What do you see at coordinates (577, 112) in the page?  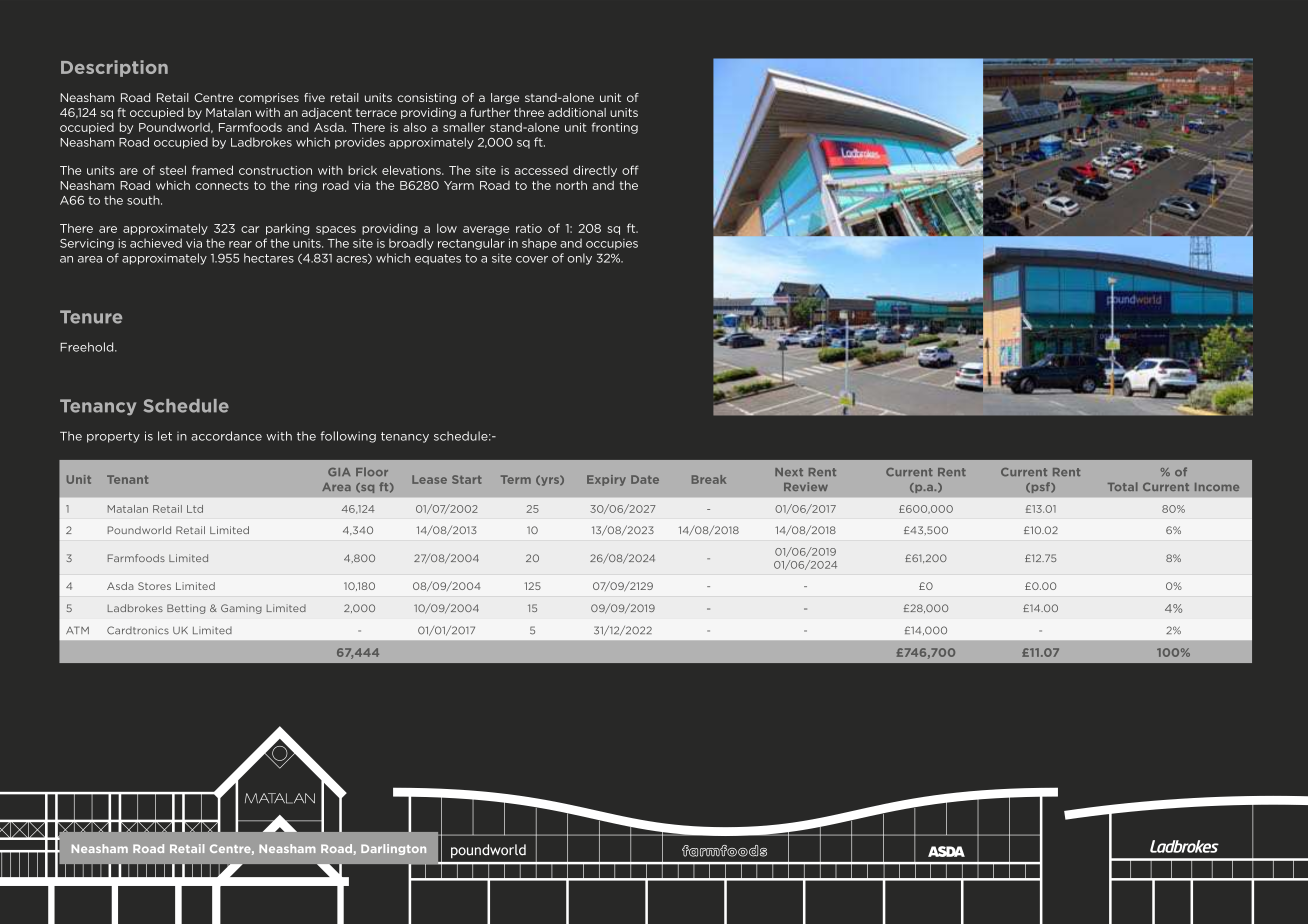 I see `additional` at bounding box center [577, 112].
